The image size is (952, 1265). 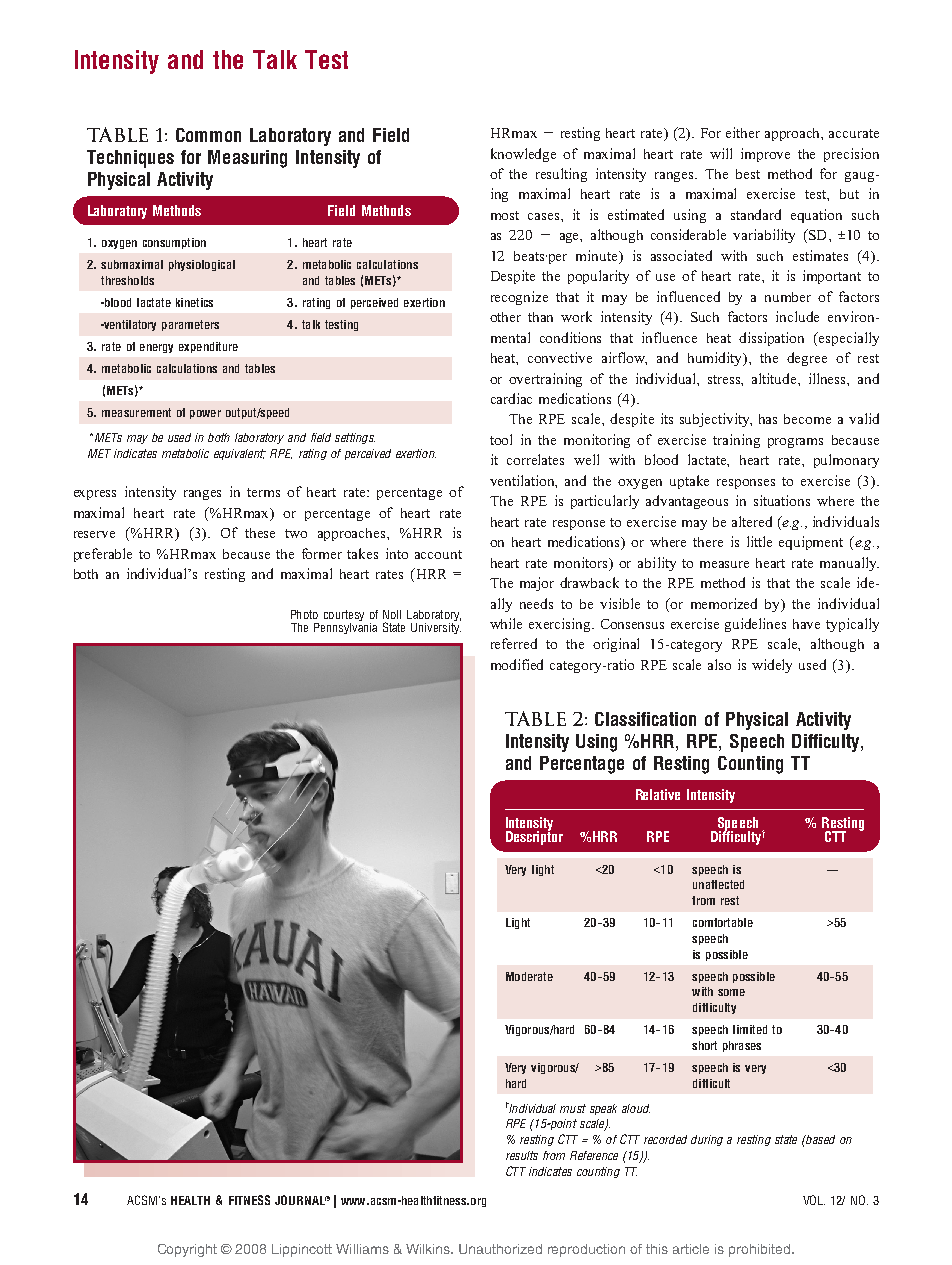 What do you see at coordinates (260, 533) in the document?
I see `these` at bounding box center [260, 533].
